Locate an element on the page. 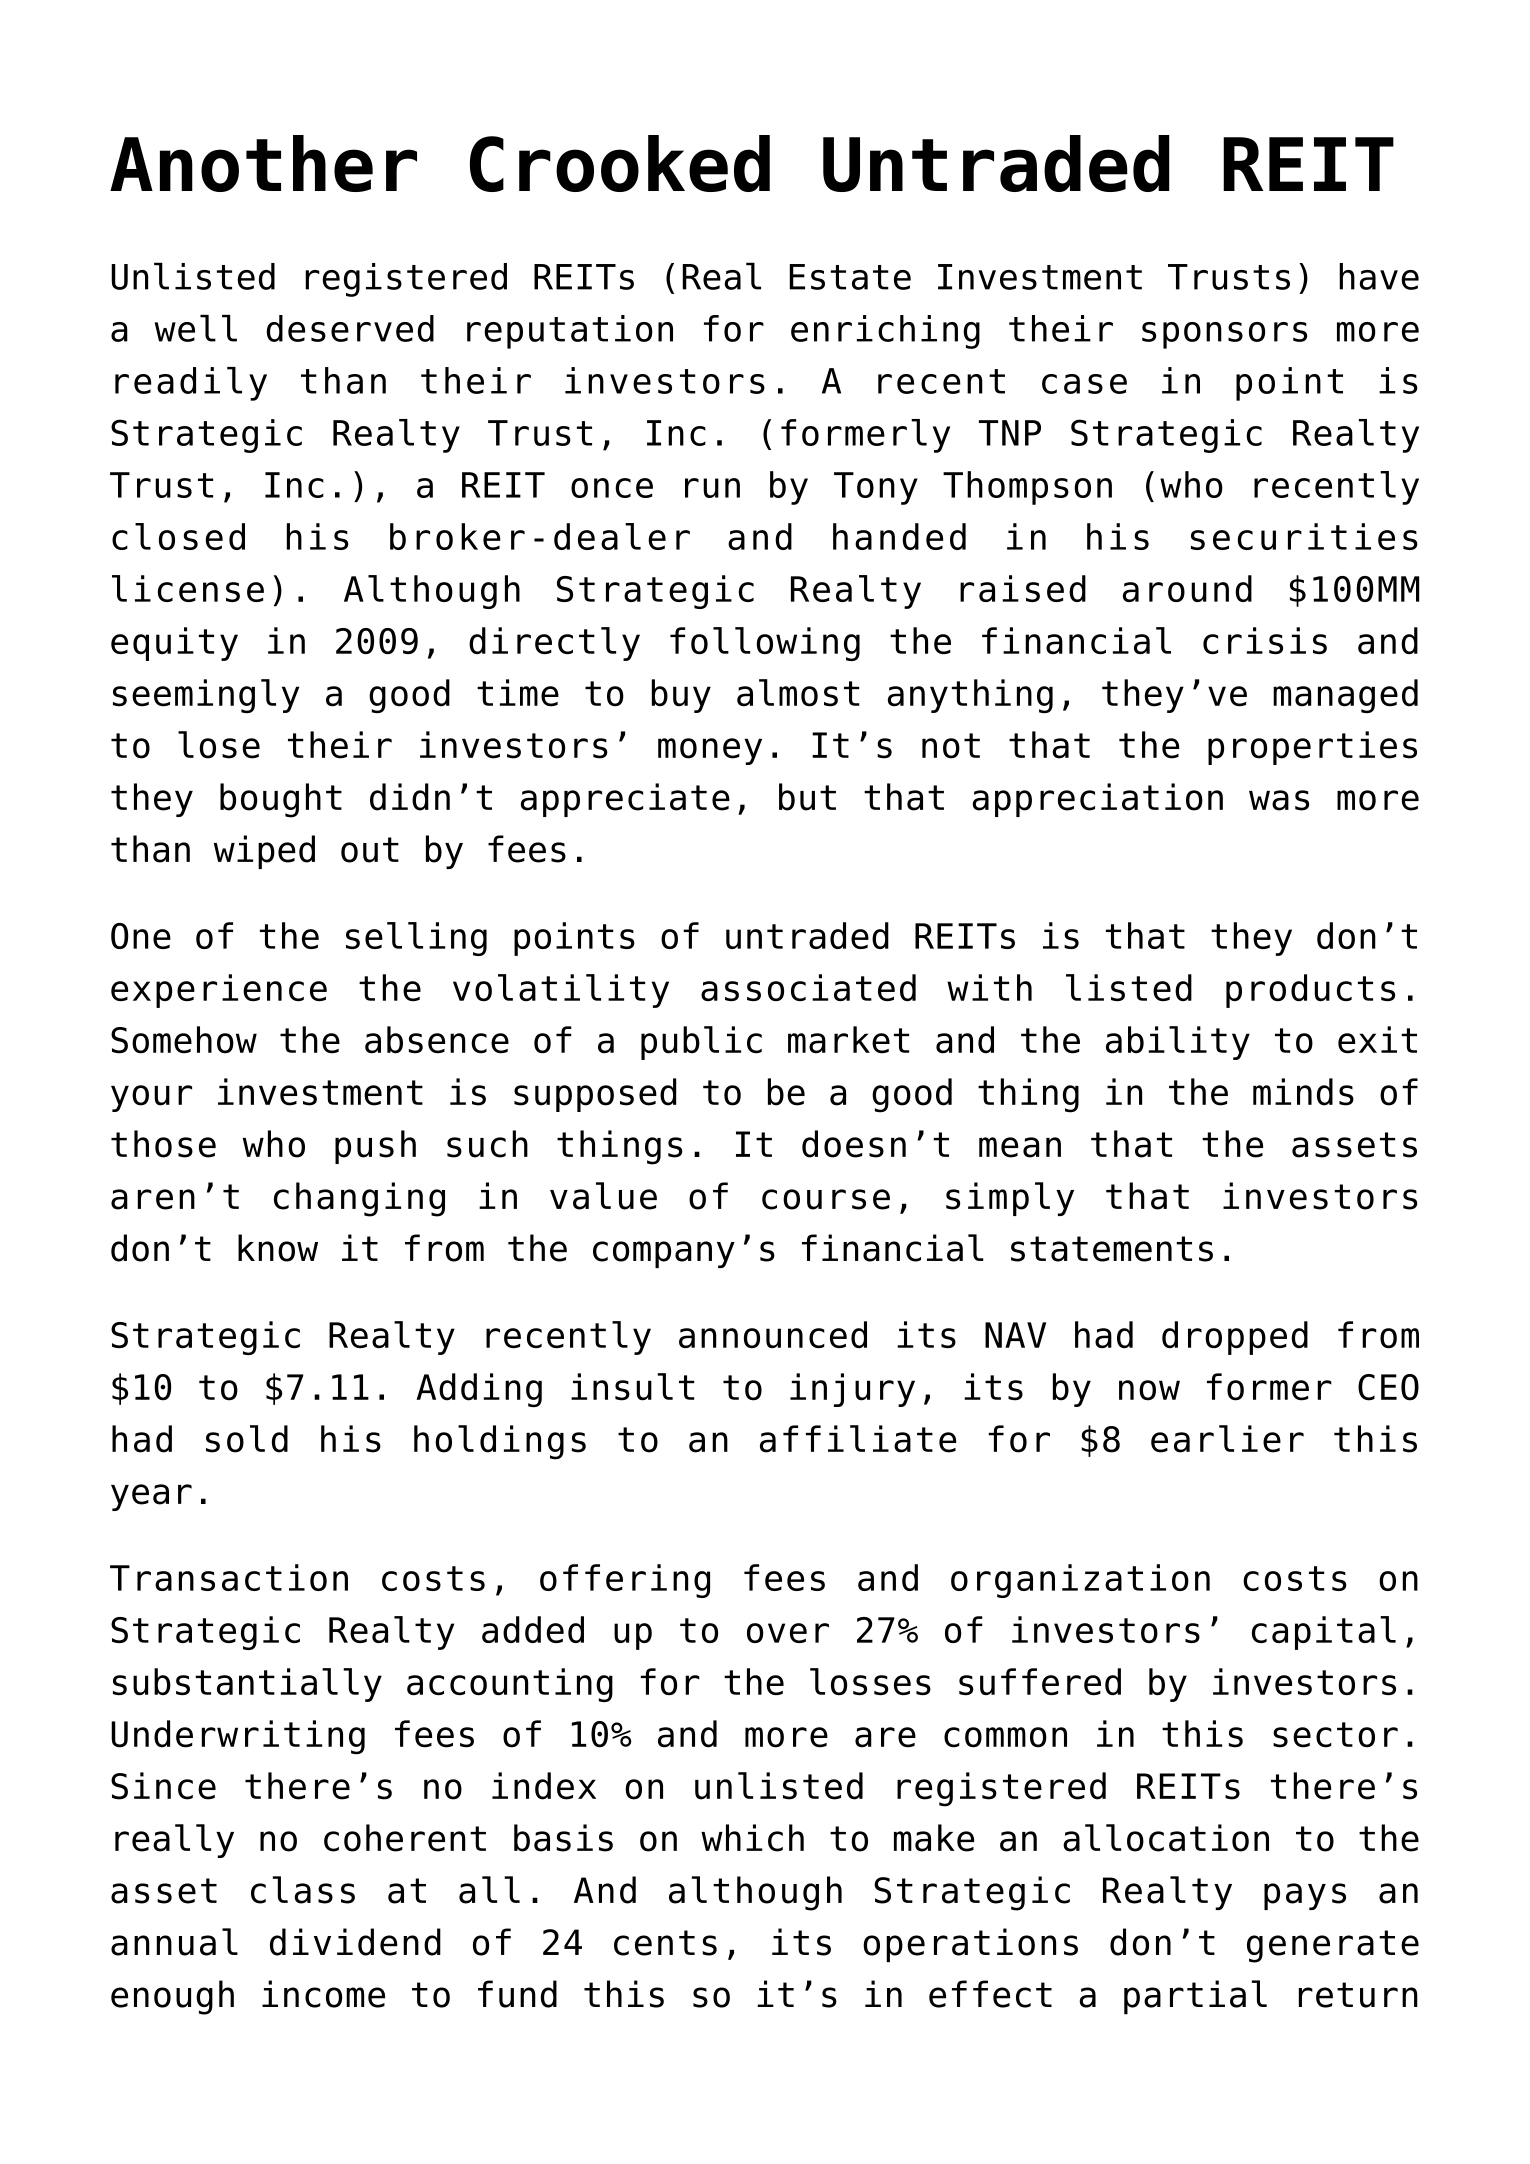  Another is located at coordinates (263, 163).
